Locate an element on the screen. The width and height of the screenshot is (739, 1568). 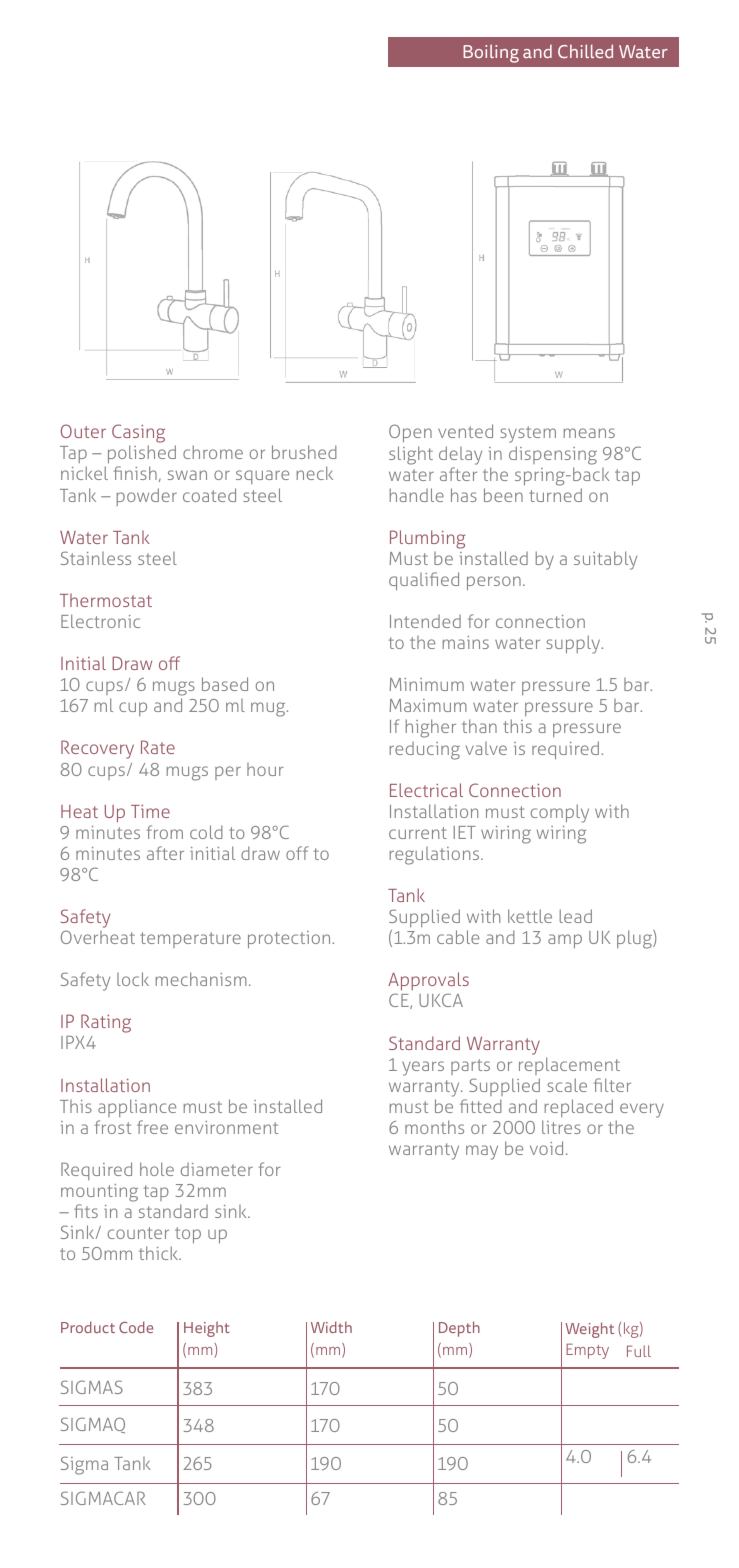
supply is located at coordinates (574, 644).
